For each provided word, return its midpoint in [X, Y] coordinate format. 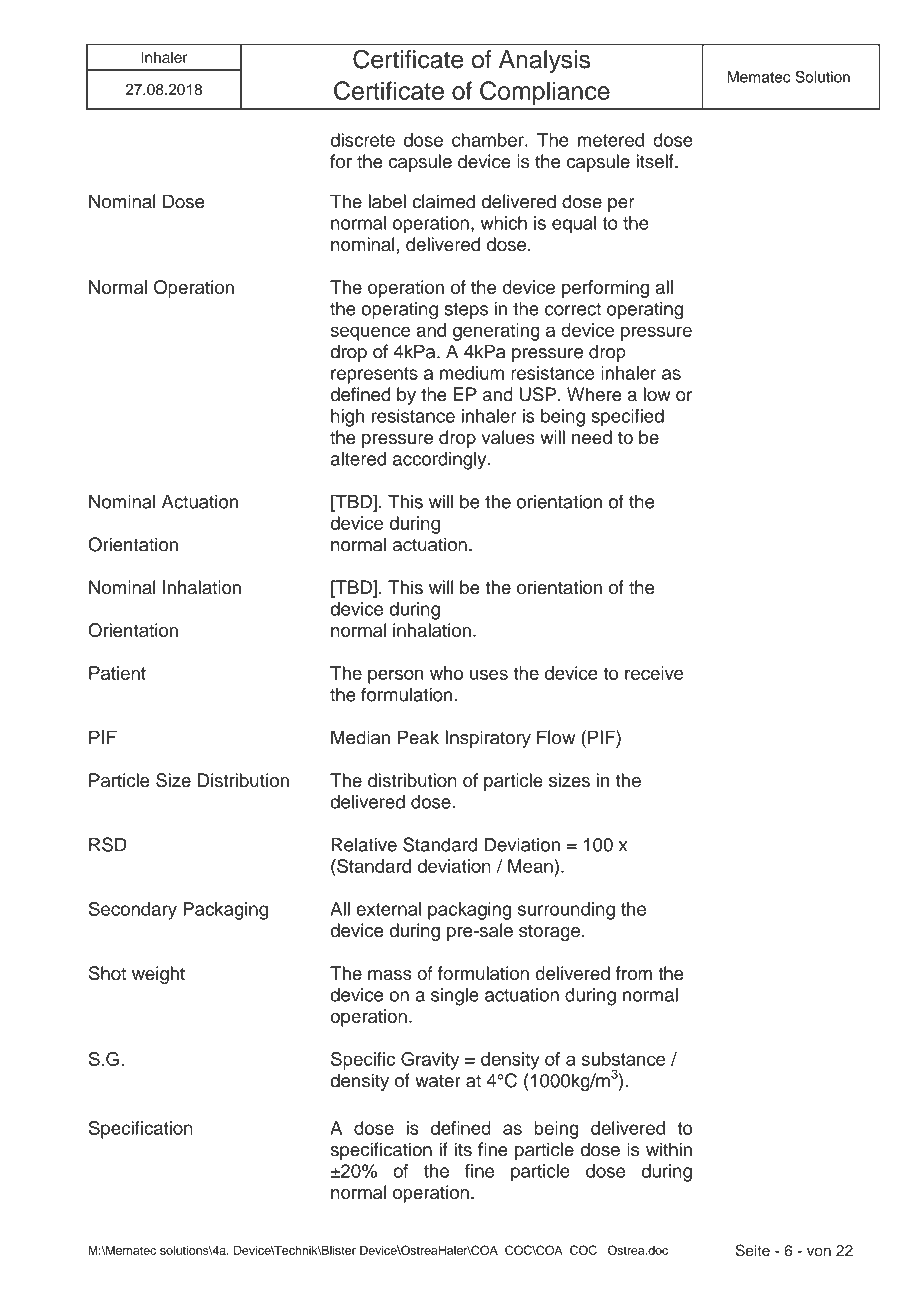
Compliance [545, 93]
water [438, 1081]
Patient [117, 673]
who [446, 673]
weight [158, 975]
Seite [753, 1250]
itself [656, 161]
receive [654, 673]
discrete [362, 140]
